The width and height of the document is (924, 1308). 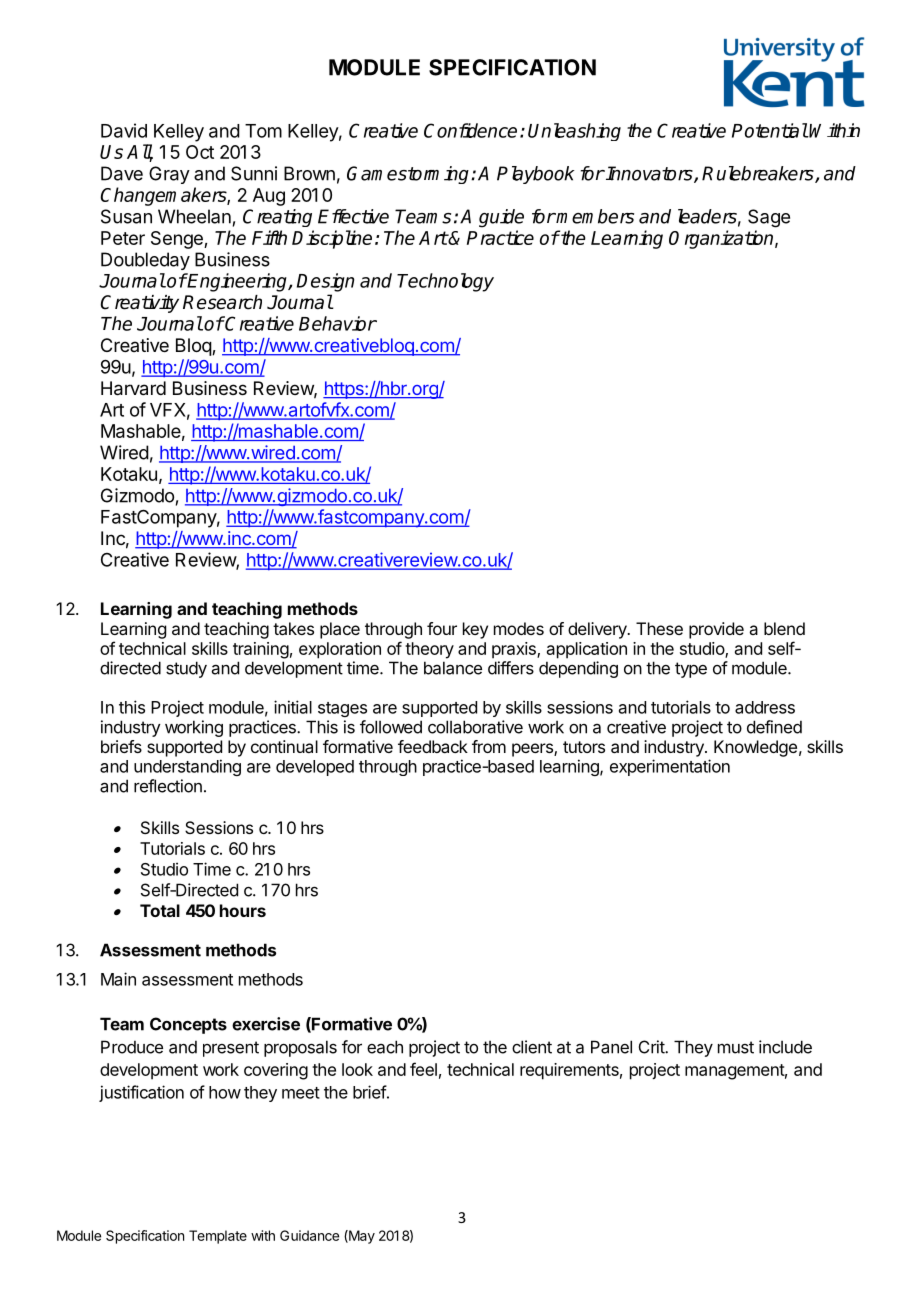 What do you see at coordinates (470, 130) in the document?
I see `Confidence` at bounding box center [470, 130].
